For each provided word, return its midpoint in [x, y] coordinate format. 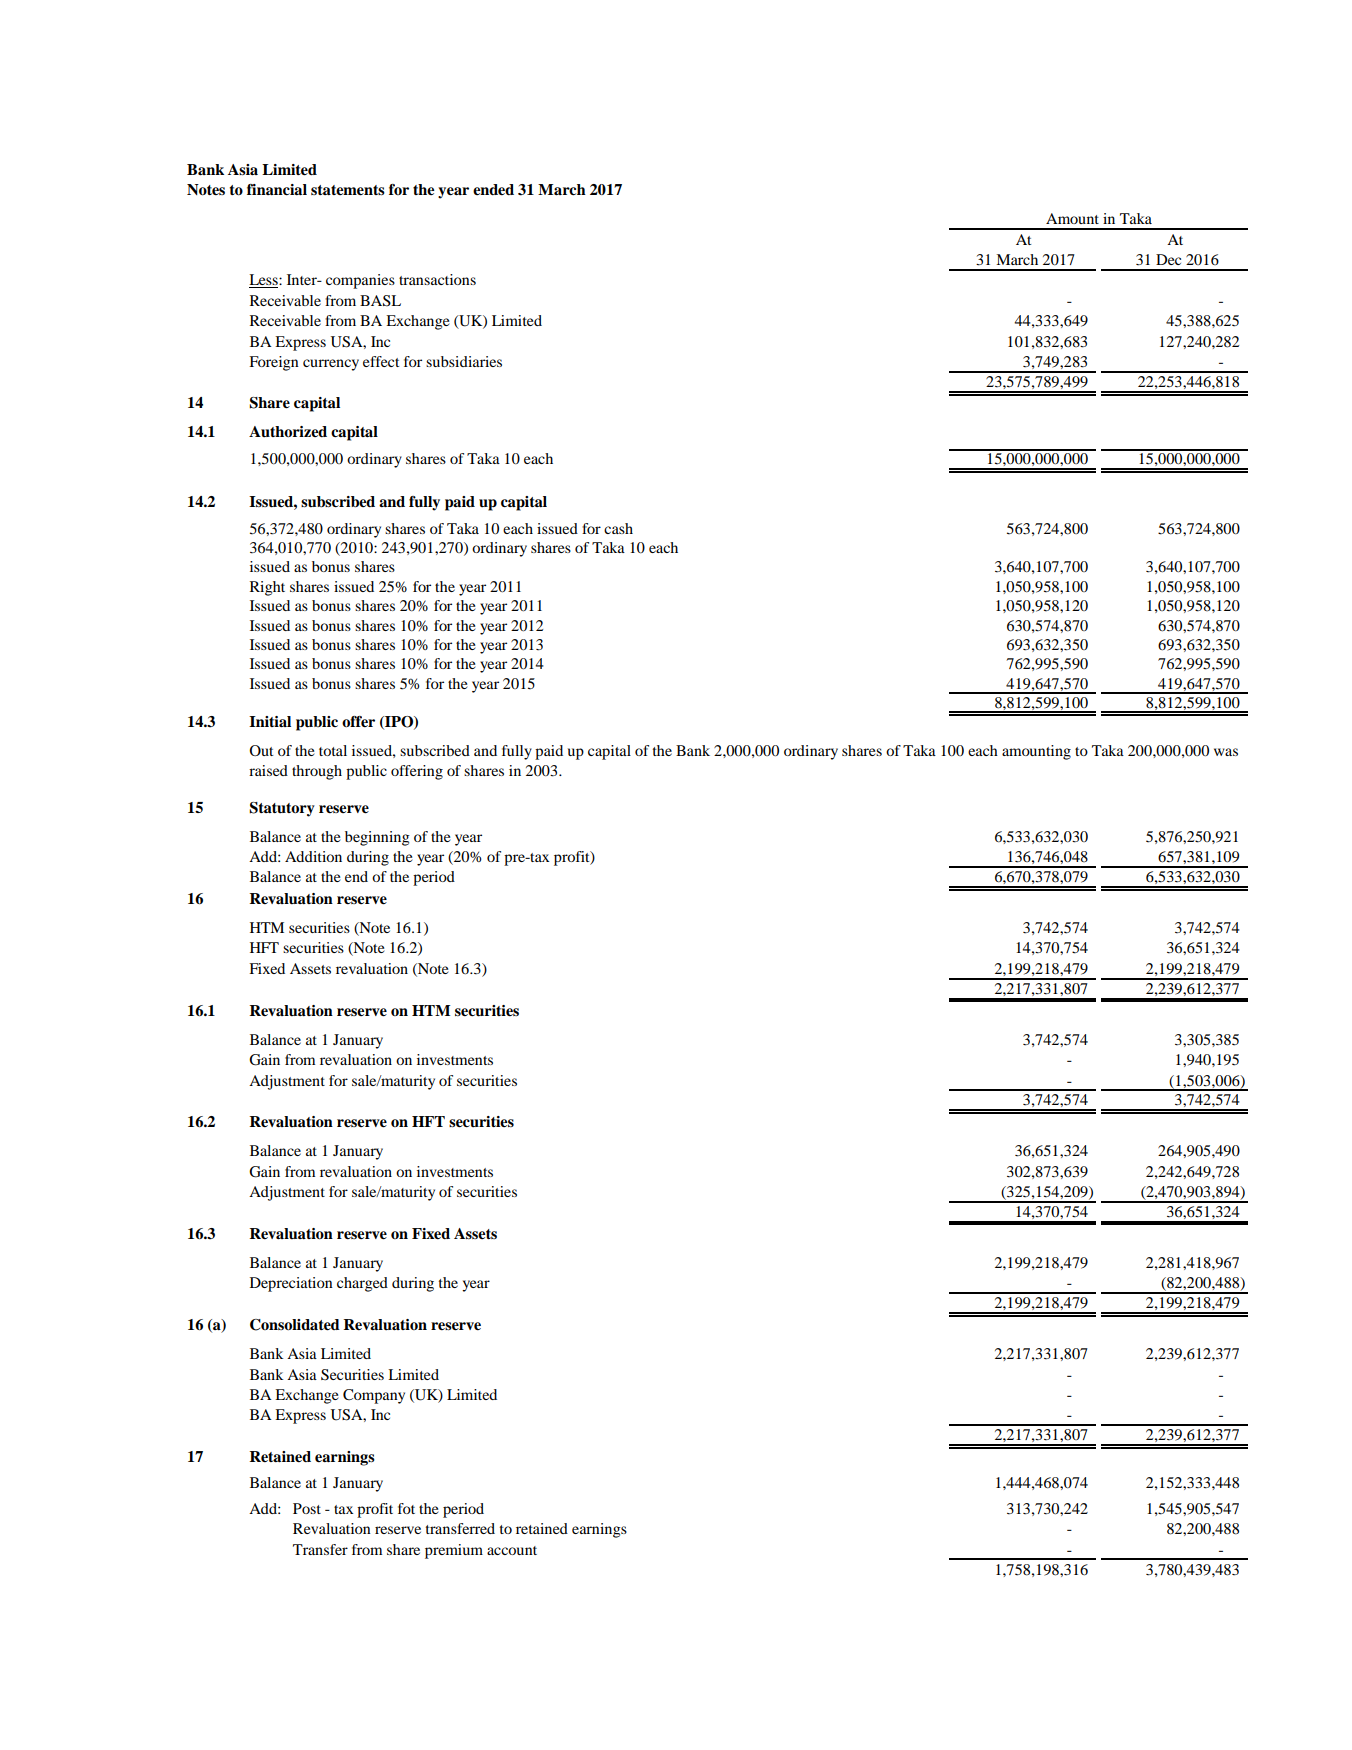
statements [348, 190]
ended [493, 189]
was [1226, 752]
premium [454, 1551]
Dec [1168, 259]
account [512, 1550]
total [333, 750]
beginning [377, 838]
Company [374, 1396]
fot [406, 1508]
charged [362, 1284]
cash [618, 528]
